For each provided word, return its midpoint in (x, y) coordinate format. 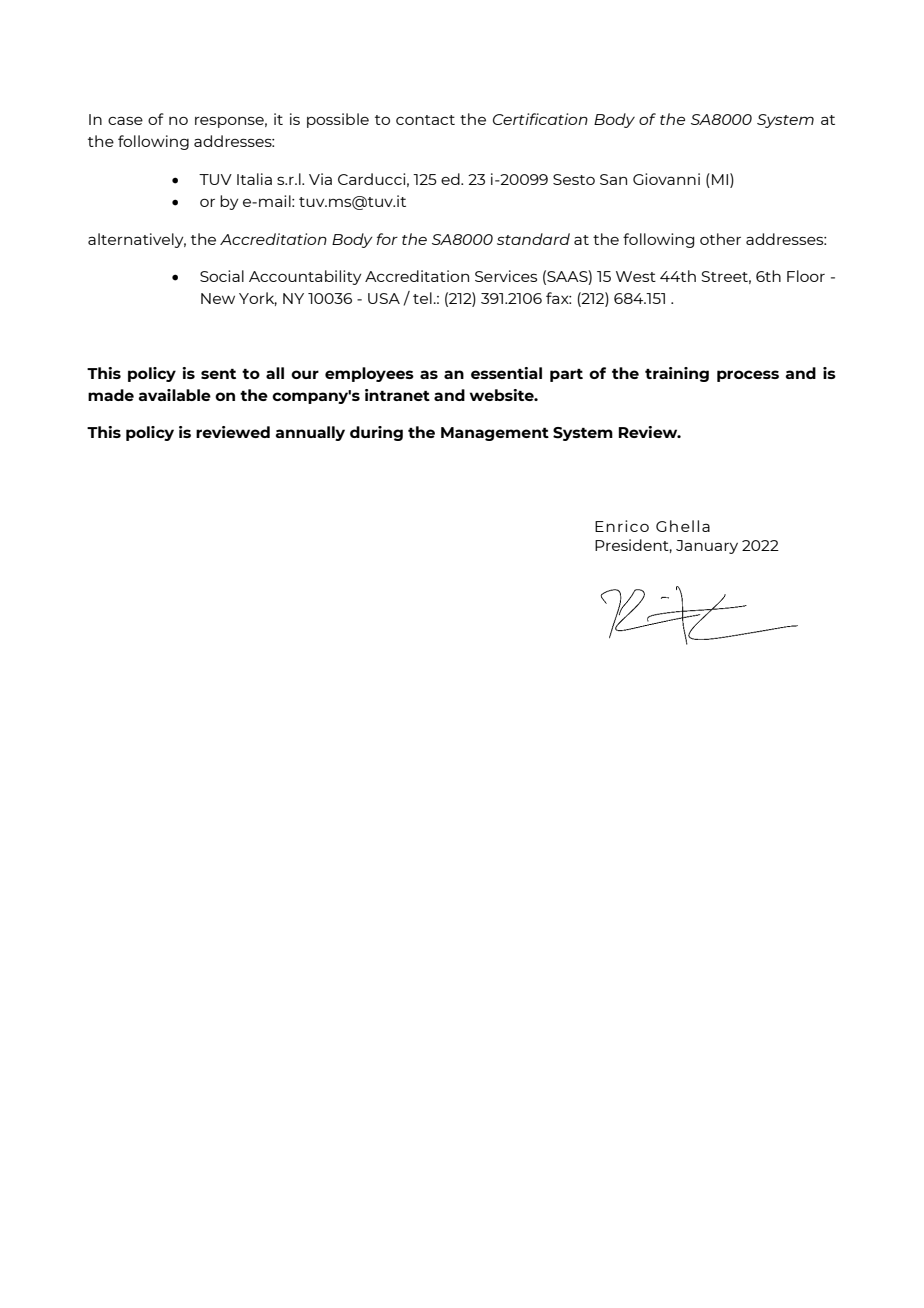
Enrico (622, 526)
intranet (397, 395)
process (748, 376)
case (125, 120)
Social (222, 276)
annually (310, 433)
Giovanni (666, 179)
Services (506, 276)
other (720, 239)
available (175, 395)
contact (425, 120)
